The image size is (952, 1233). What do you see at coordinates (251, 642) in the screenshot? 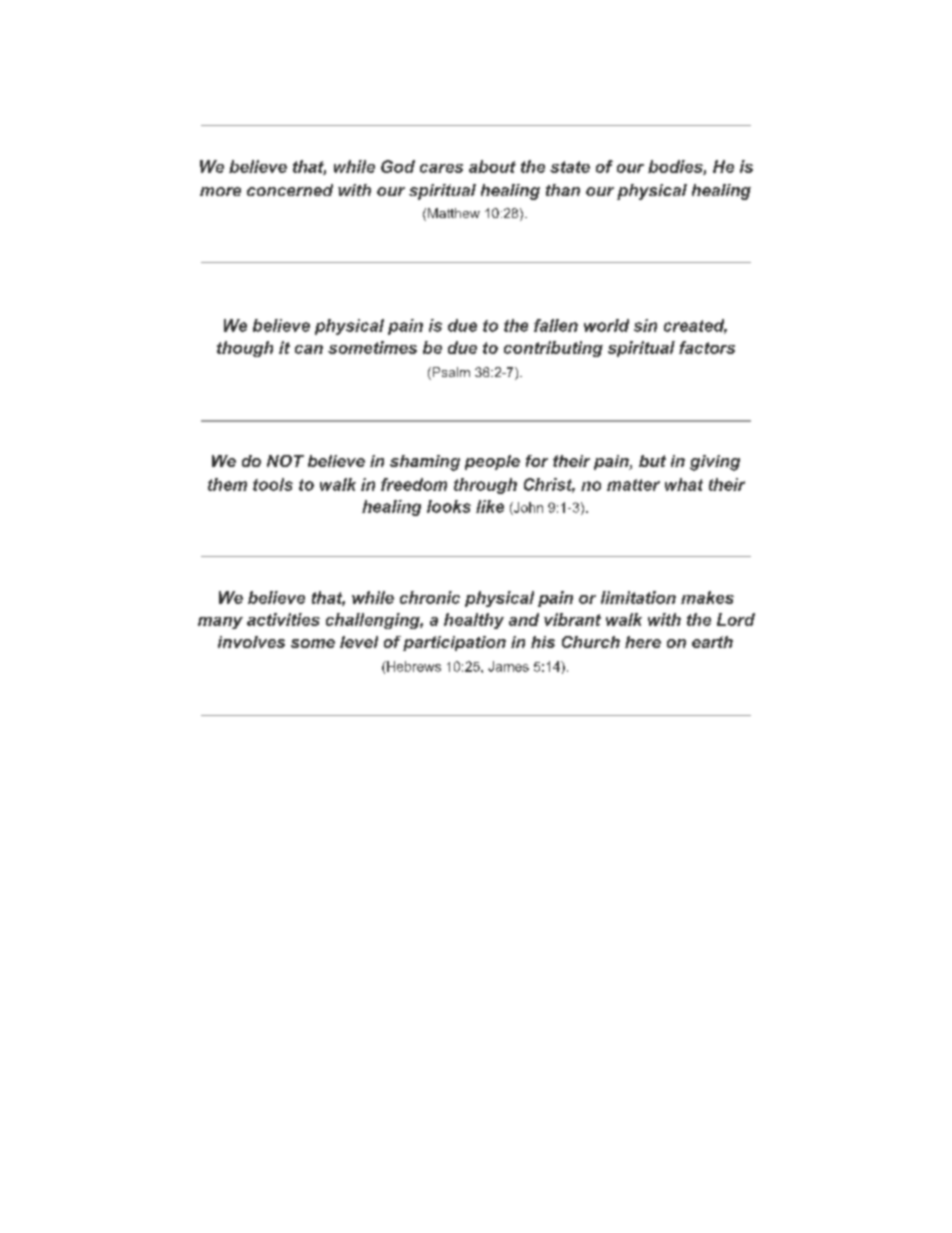
I see `involves` at bounding box center [251, 642].
